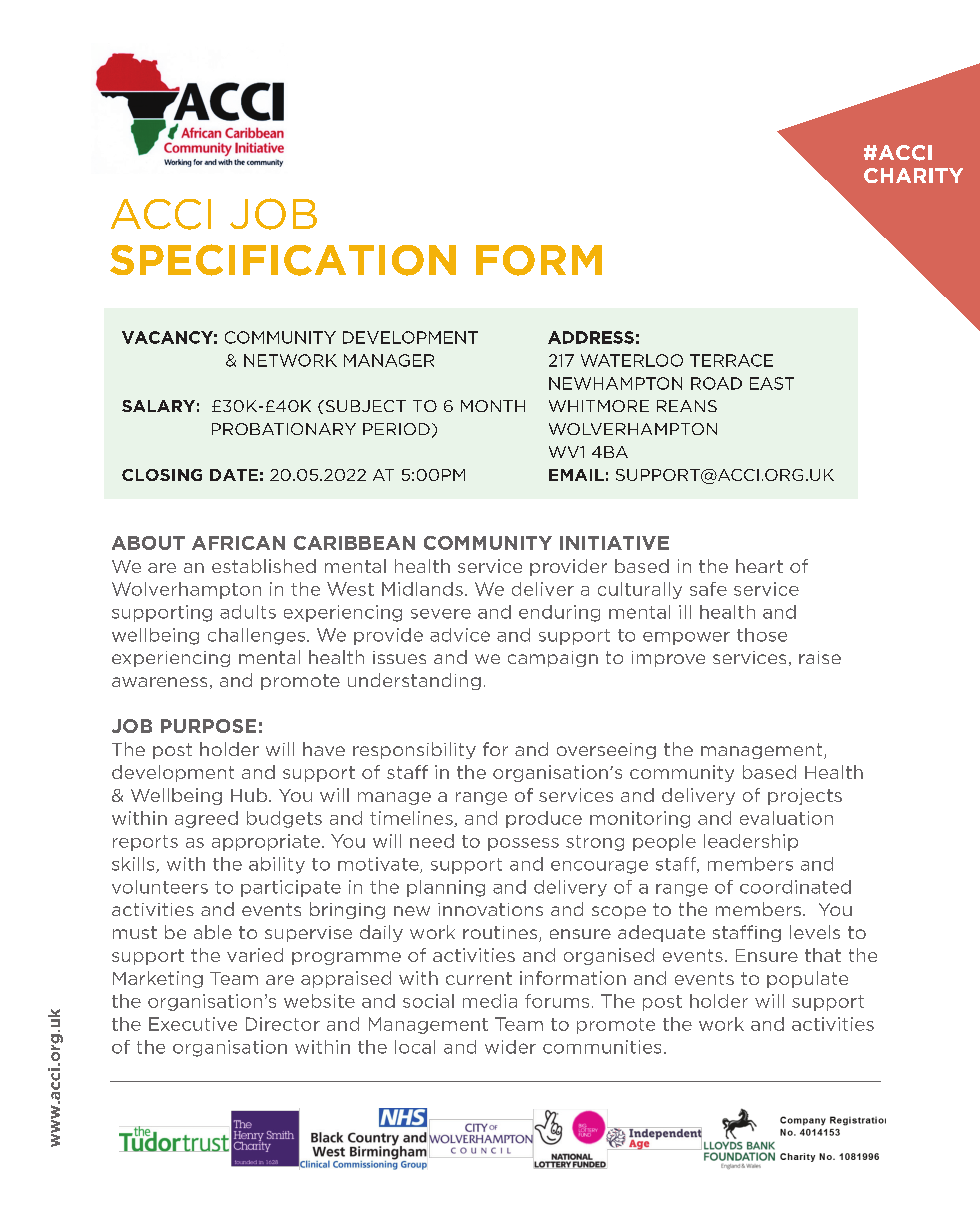  I want to click on CHARITY, so click(913, 175).
